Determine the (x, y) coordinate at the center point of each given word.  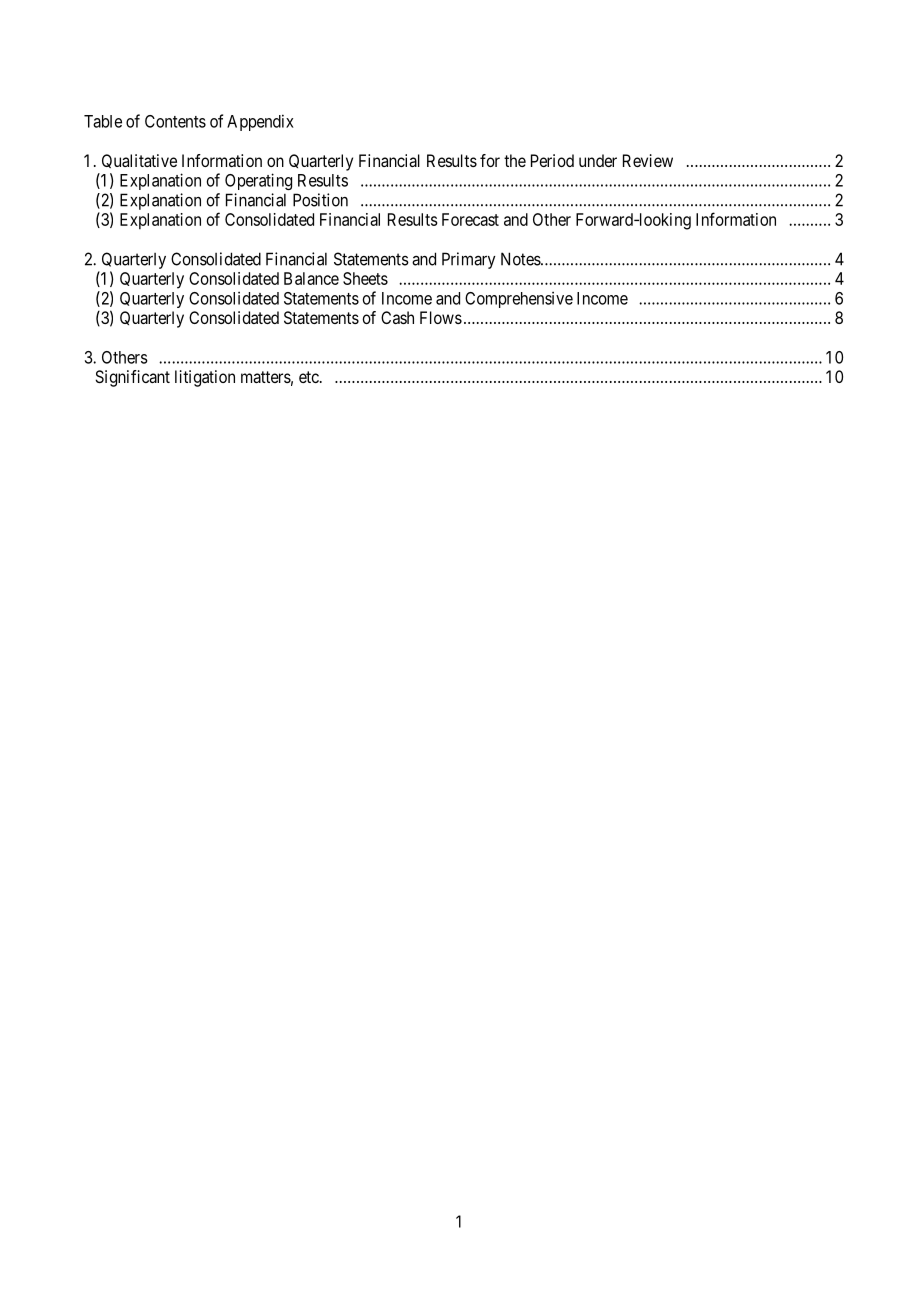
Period (552, 160)
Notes (521, 259)
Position (320, 200)
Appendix (260, 122)
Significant (132, 378)
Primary (469, 260)
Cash (397, 317)
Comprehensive (519, 299)
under (598, 160)
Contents (175, 121)
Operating (258, 181)
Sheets (365, 278)
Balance (311, 278)
